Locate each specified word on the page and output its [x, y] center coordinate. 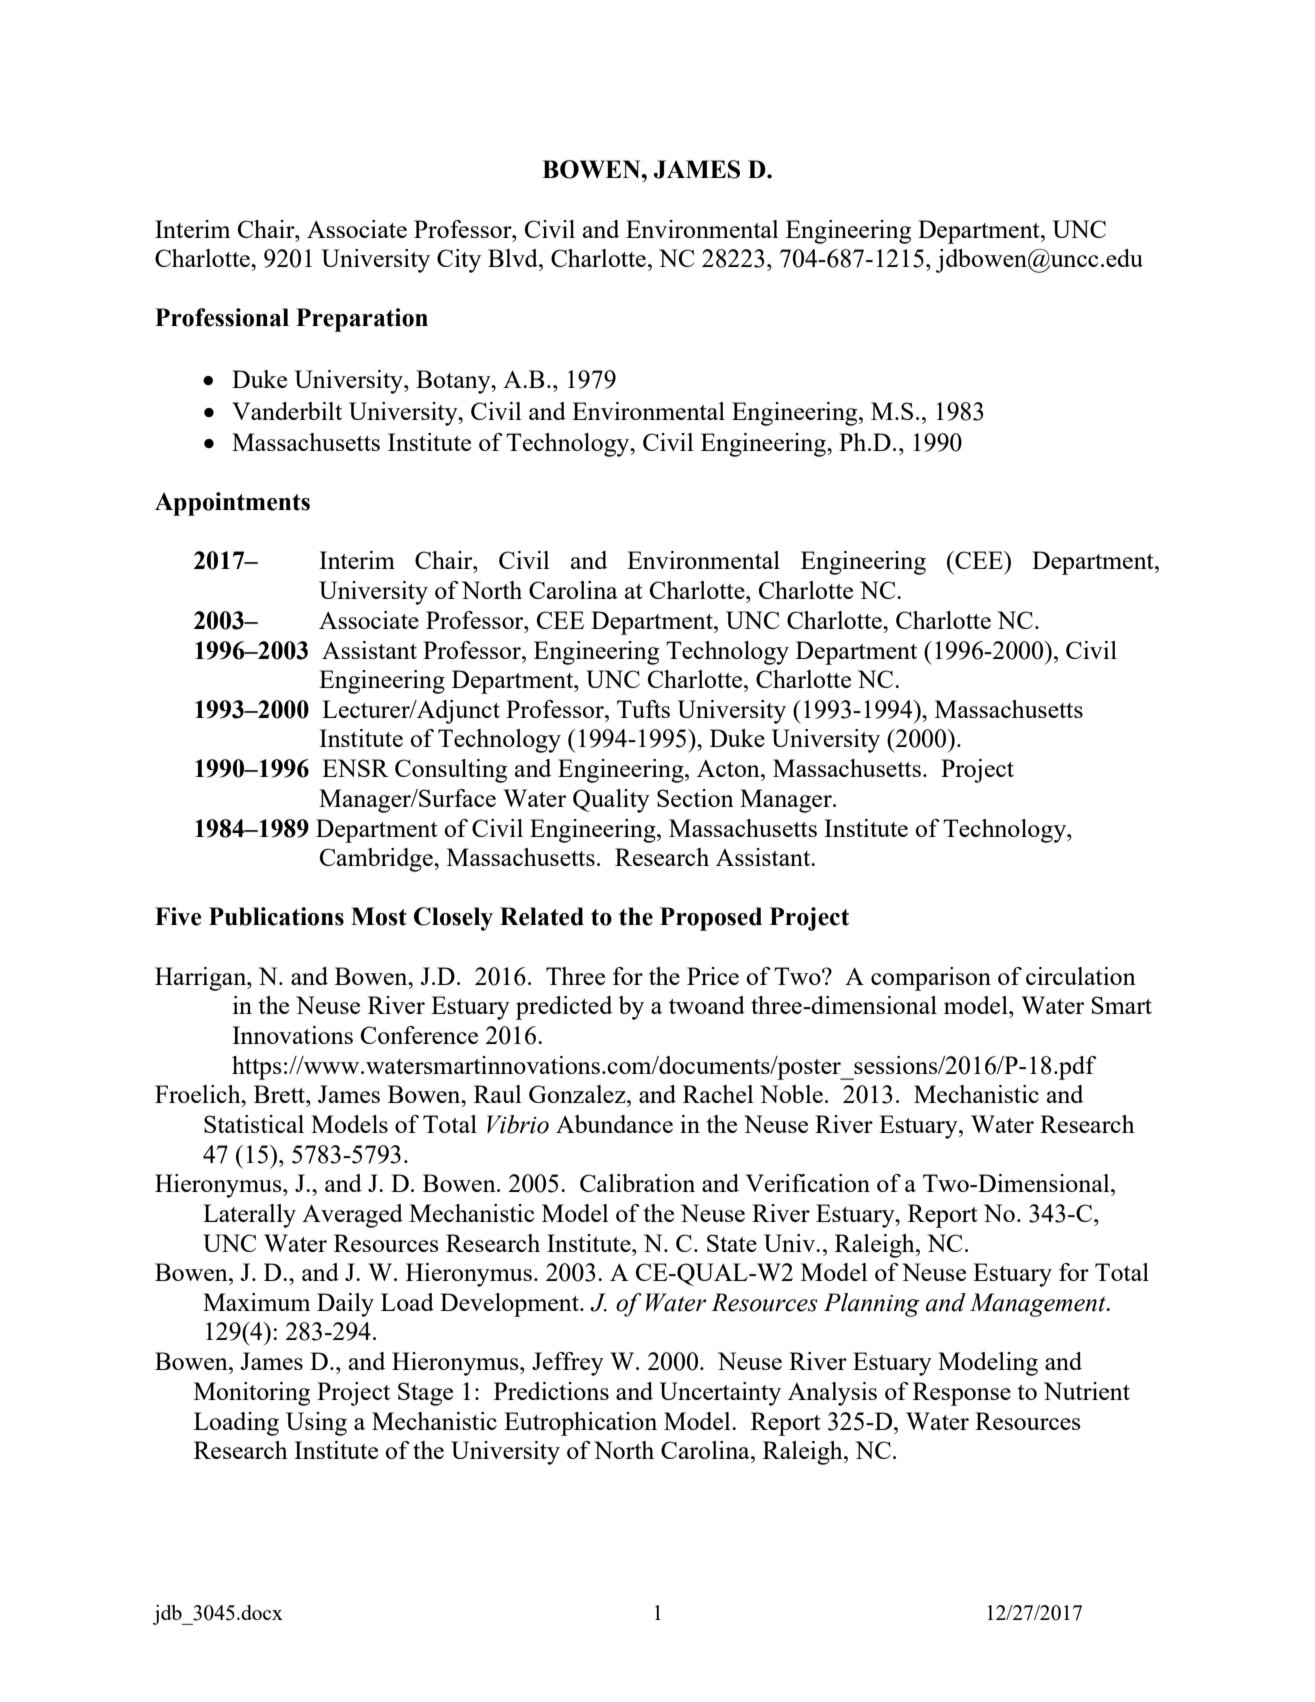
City [459, 261]
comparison [931, 979]
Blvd [514, 258]
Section [695, 798]
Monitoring [252, 1394]
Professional [222, 317]
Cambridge [377, 860]
